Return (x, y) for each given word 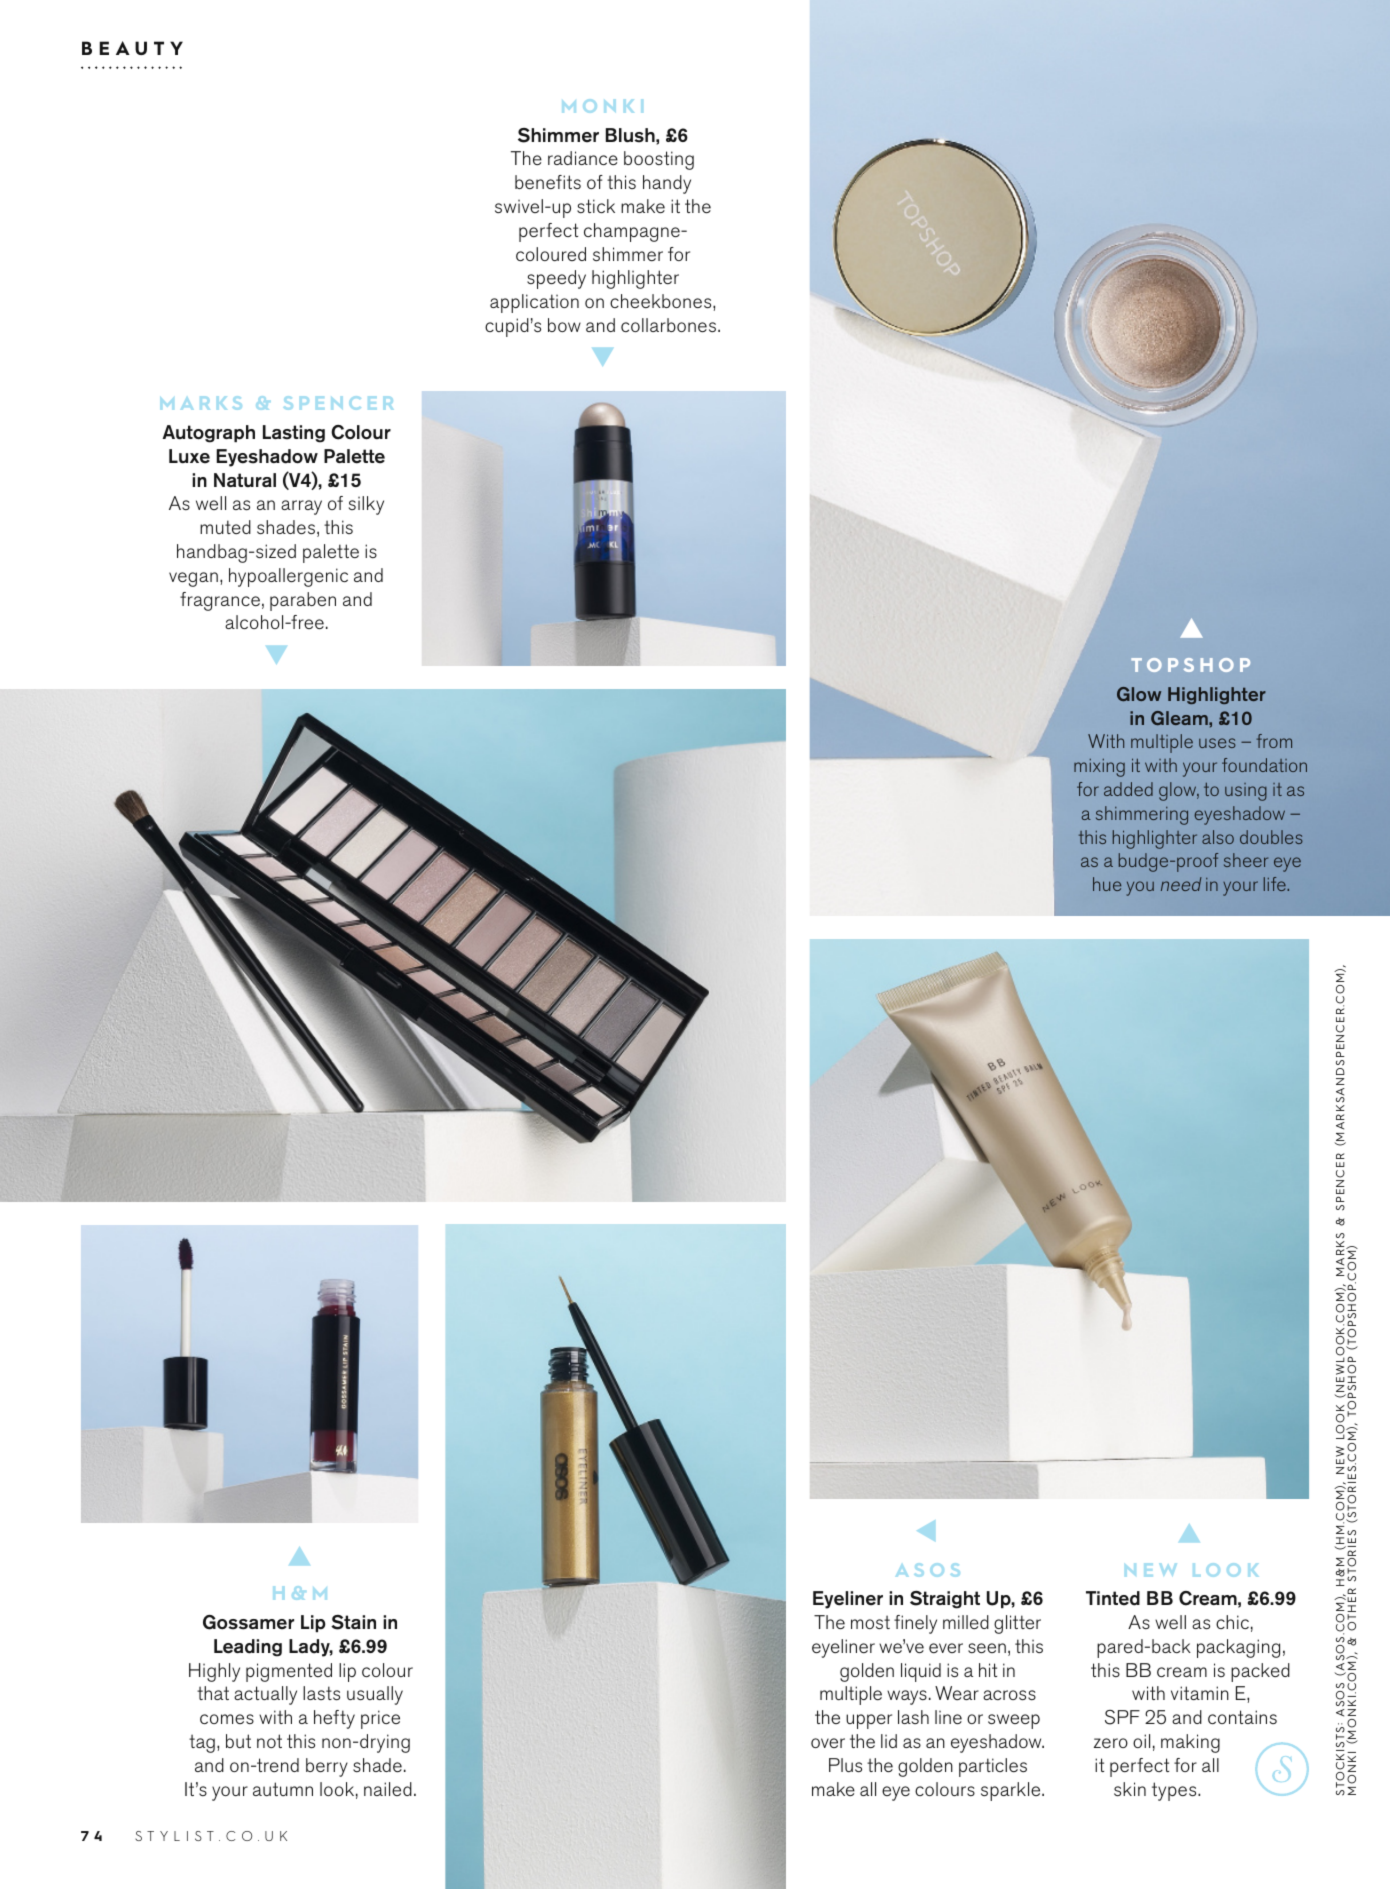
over (828, 1743)
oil (1141, 1741)
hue (1107, 884)
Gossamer (248, 1622)
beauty (132, 48)
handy (667, 184)
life (1276, 884)
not (269, 1741)
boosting (659, 160)
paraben (303, 601)
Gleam (1180, 718)
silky (366, 505)
